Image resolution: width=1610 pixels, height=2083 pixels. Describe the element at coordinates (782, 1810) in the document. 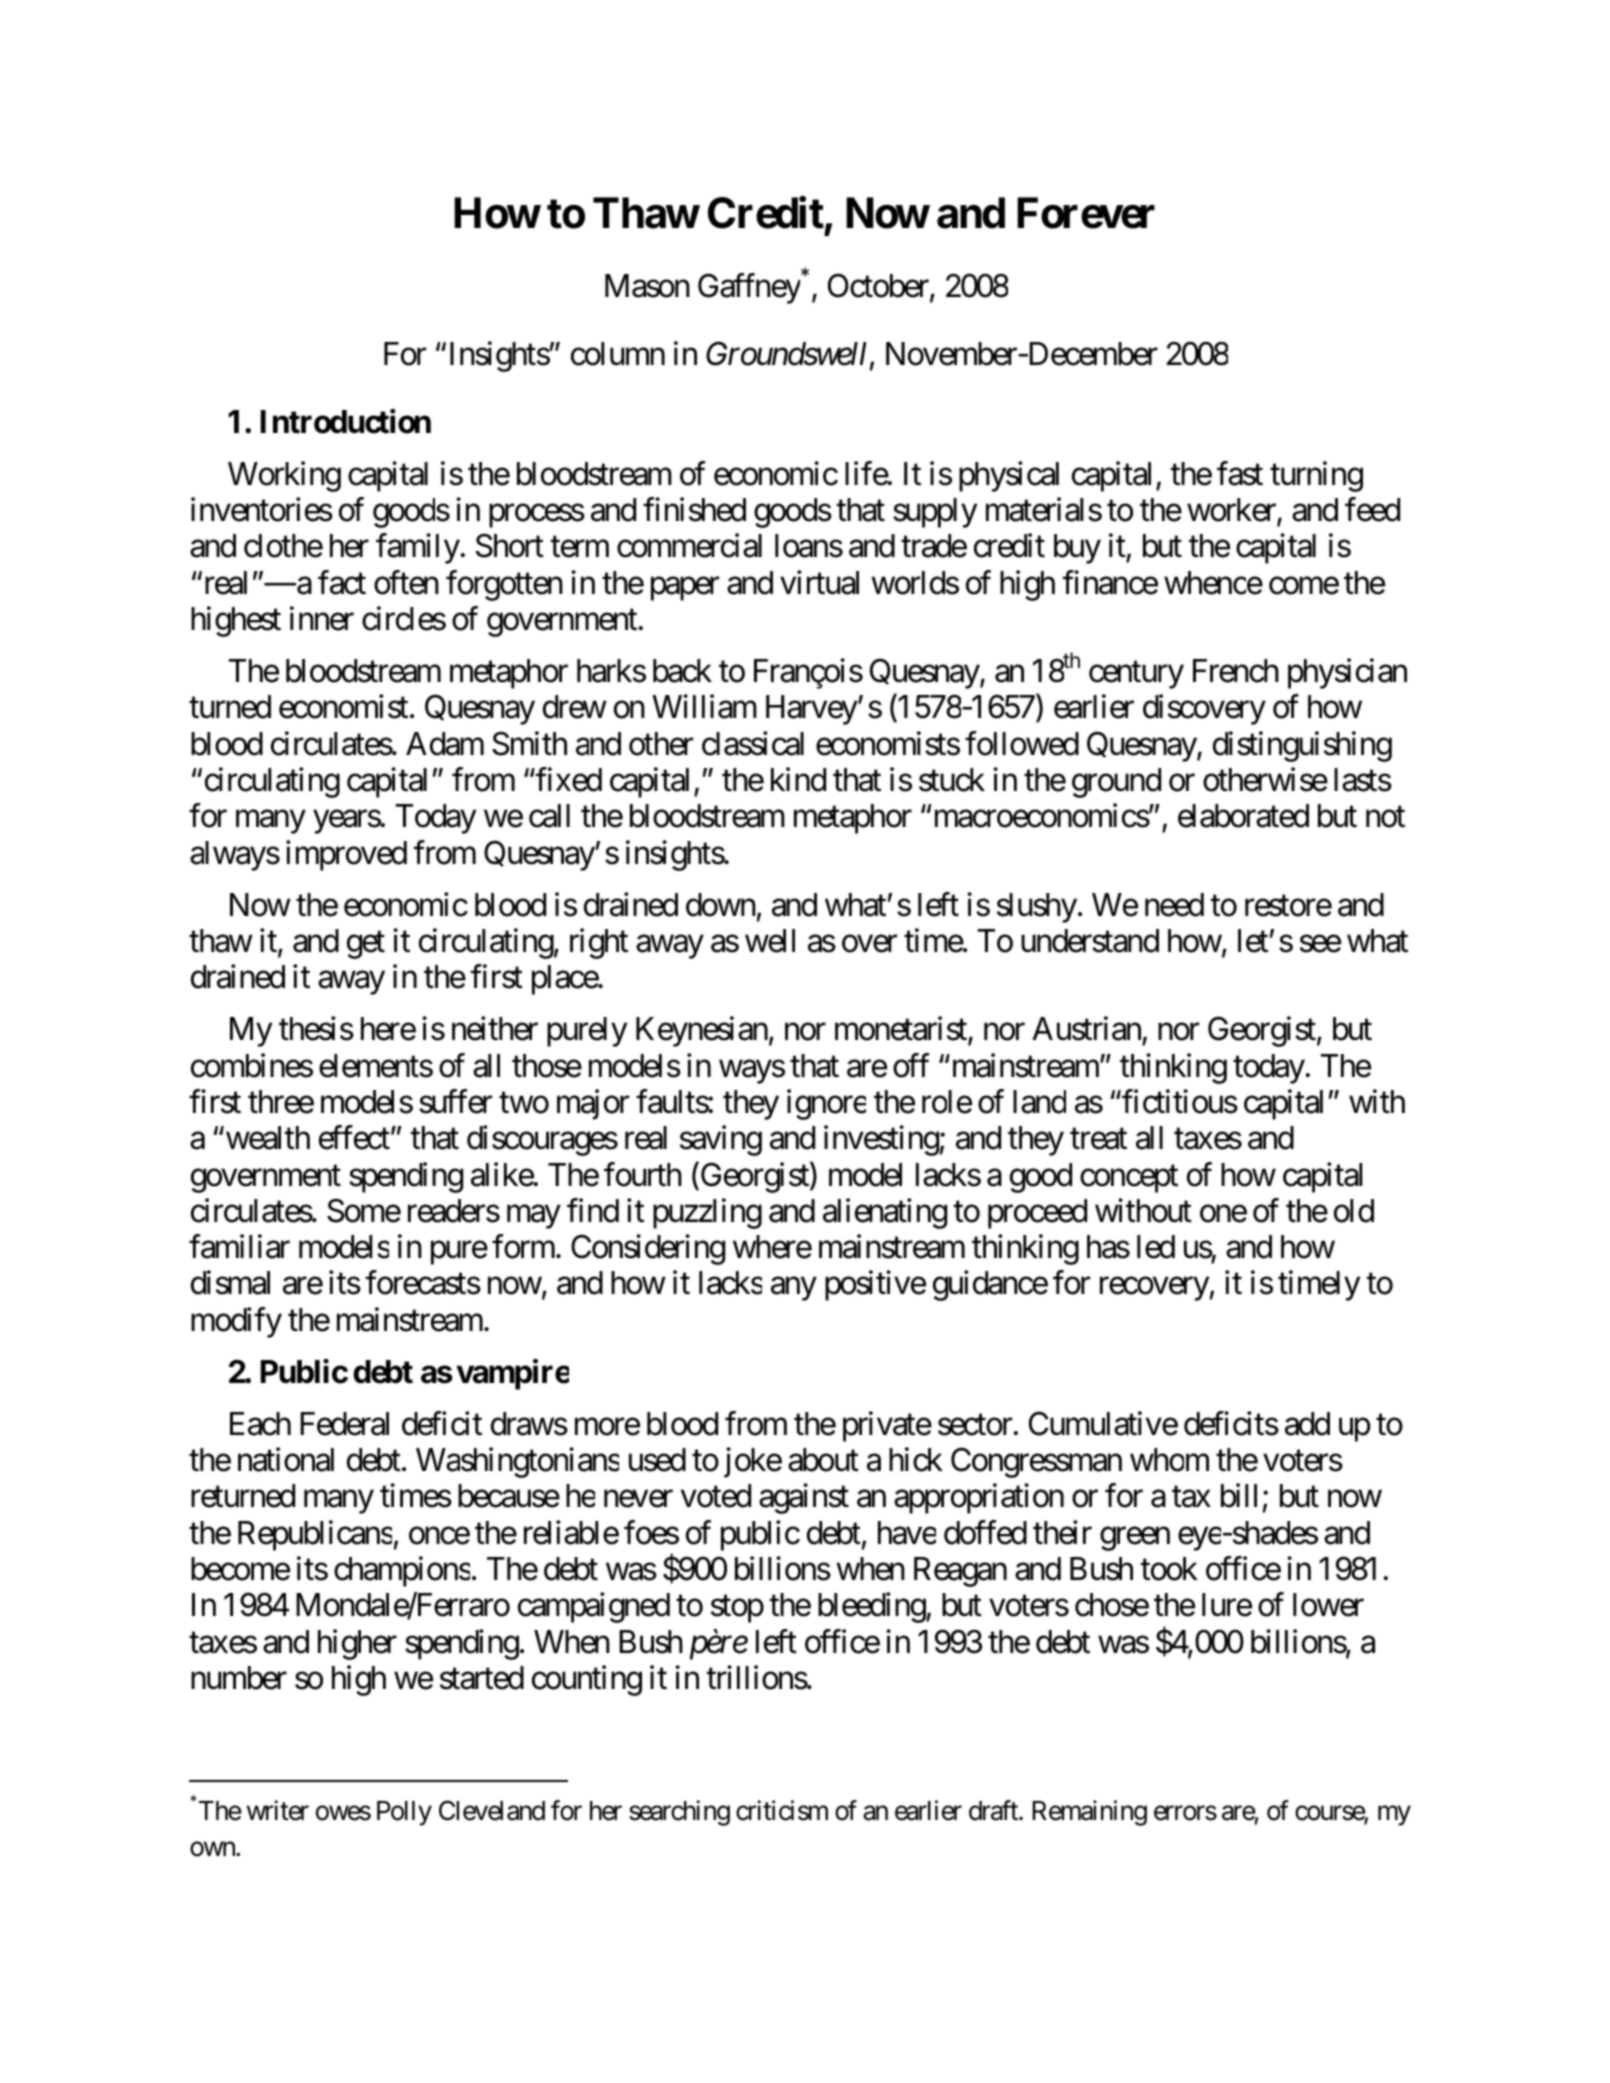

I see `criticism` at that location.
